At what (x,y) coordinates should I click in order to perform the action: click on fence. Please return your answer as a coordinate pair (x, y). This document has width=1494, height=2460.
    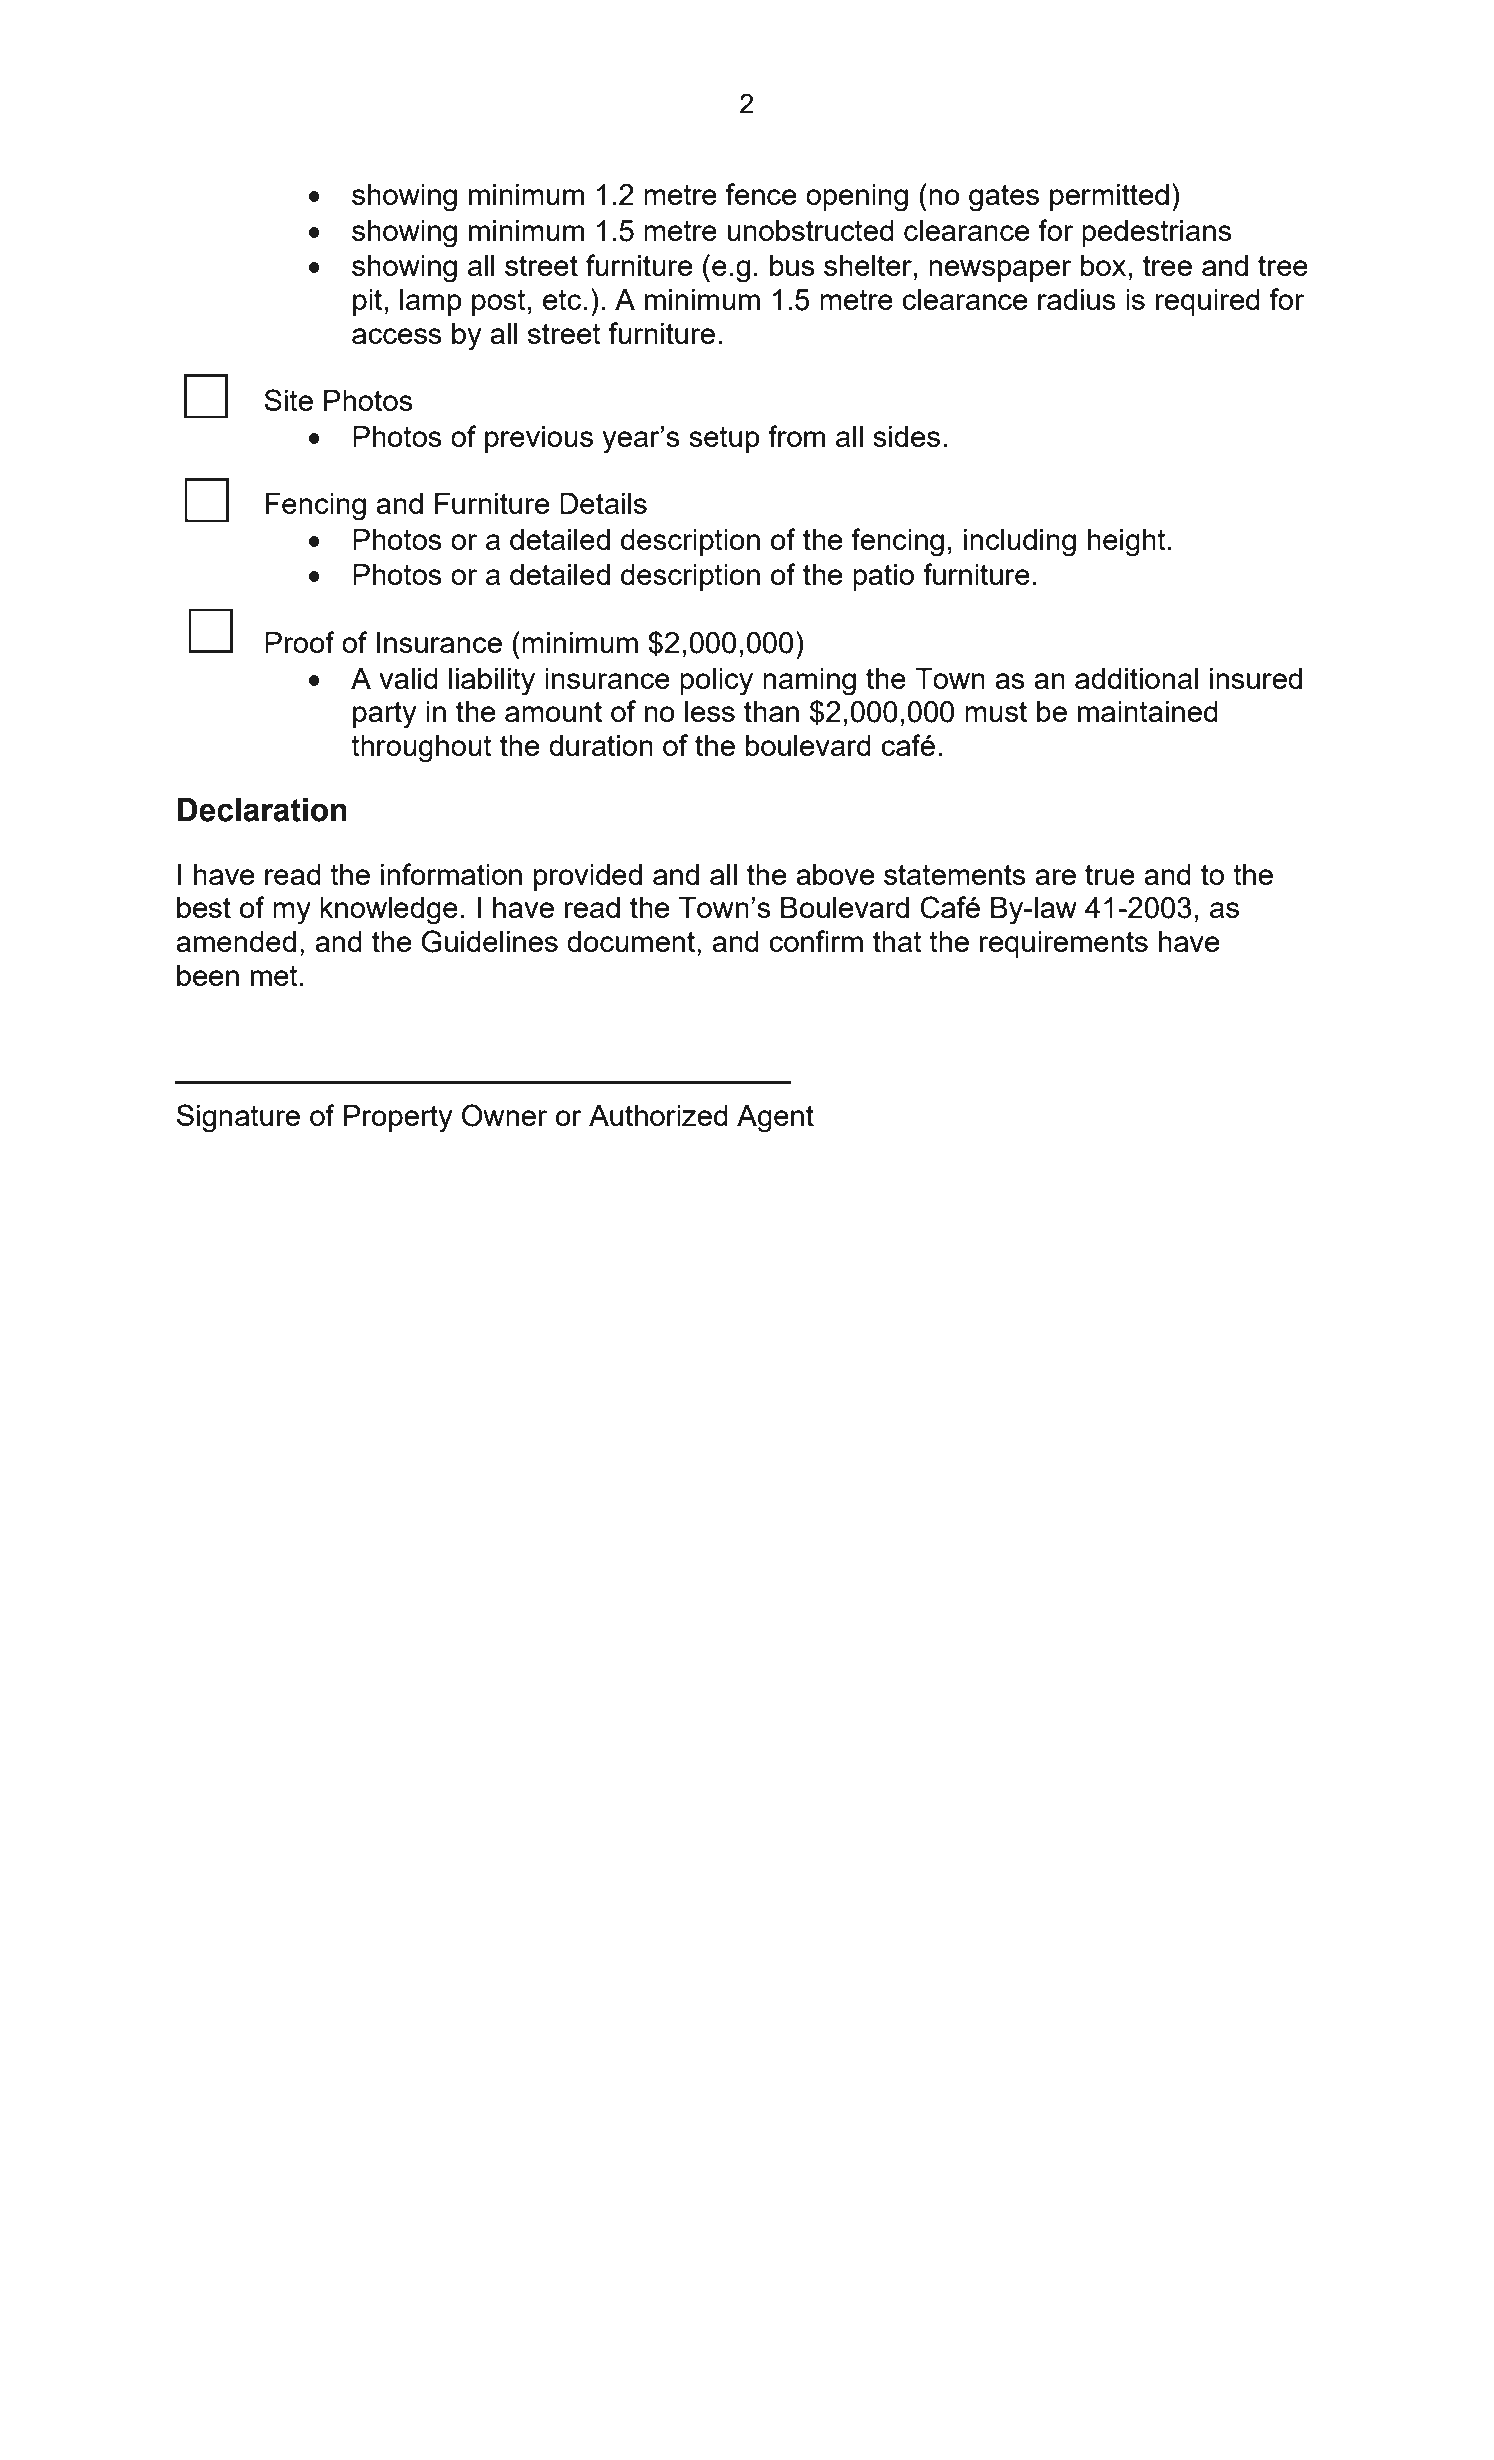
    Looking at the image, I should click on (760, 194).
